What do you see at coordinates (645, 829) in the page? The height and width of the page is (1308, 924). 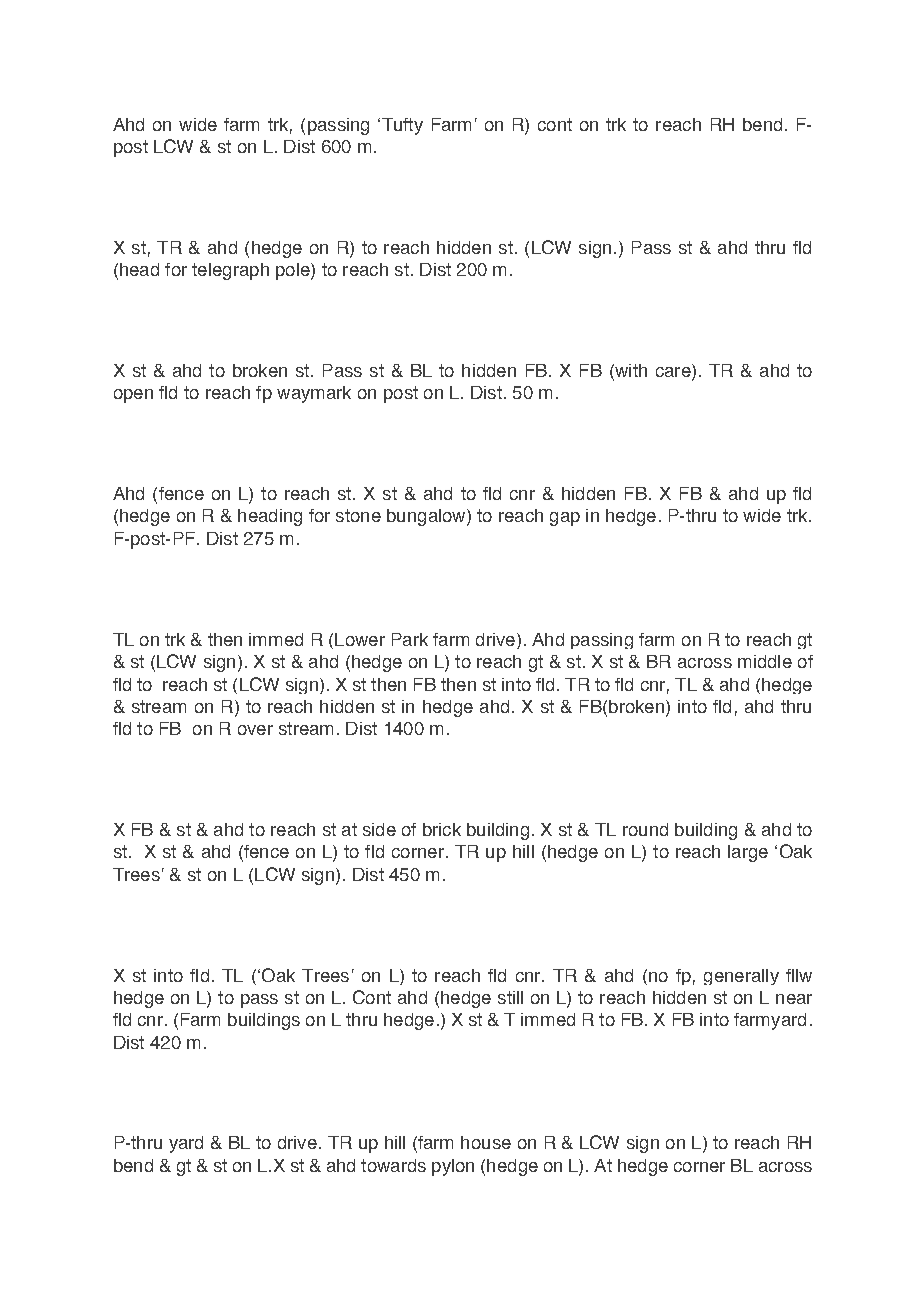 I see `round` at bounding box center [645, 829].
